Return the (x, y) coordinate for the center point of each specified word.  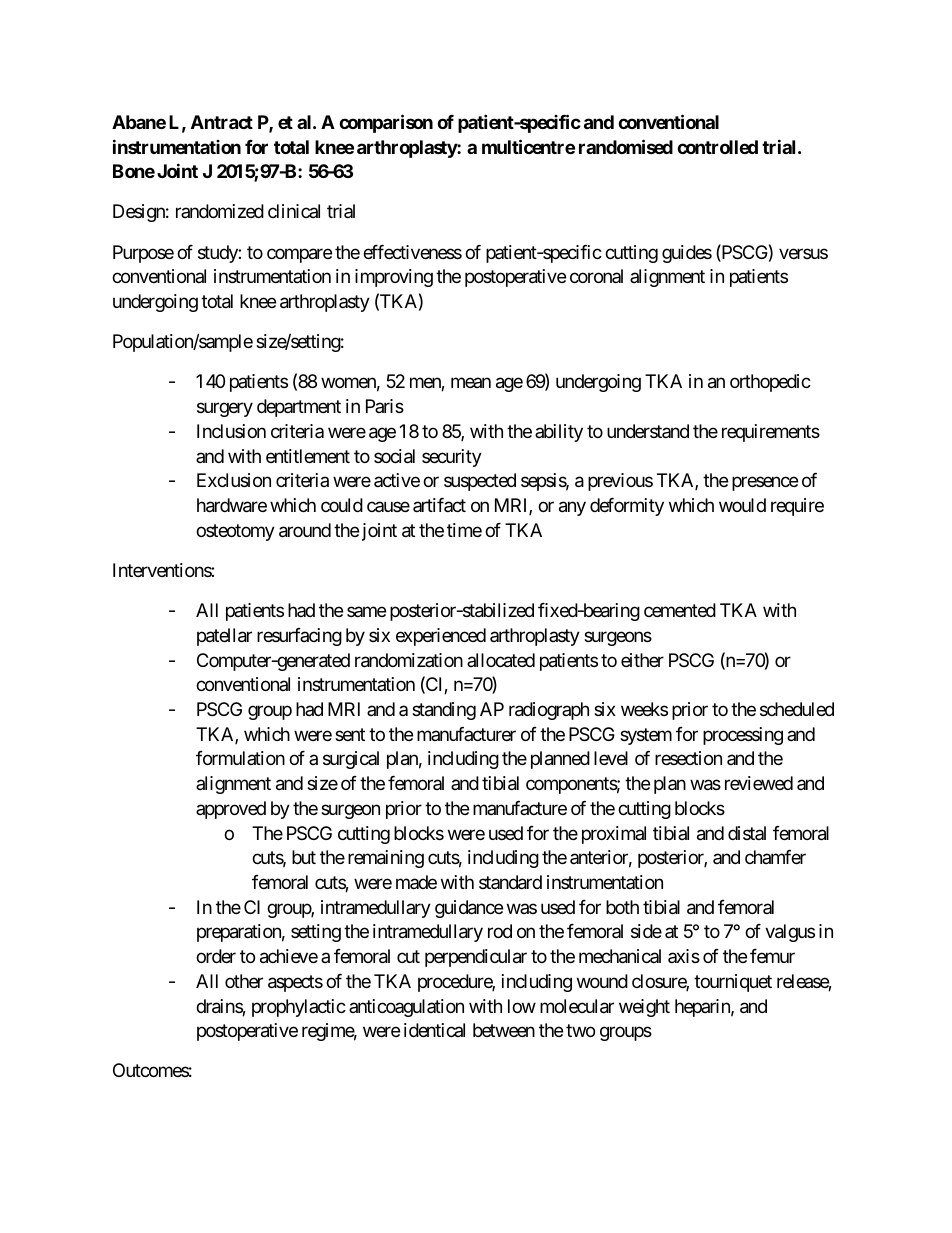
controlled (717, 147)
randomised (626, 146)
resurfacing (299, 637)
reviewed (759, 783)
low (522, 1006)
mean (471, 383)
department (299, 408)
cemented (680, 610)
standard (510, 882)
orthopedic (770, 383)
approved (231, 810)
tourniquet (733, 983)
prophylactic (299, 1008)
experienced (441, 637)
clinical (294, 211)
